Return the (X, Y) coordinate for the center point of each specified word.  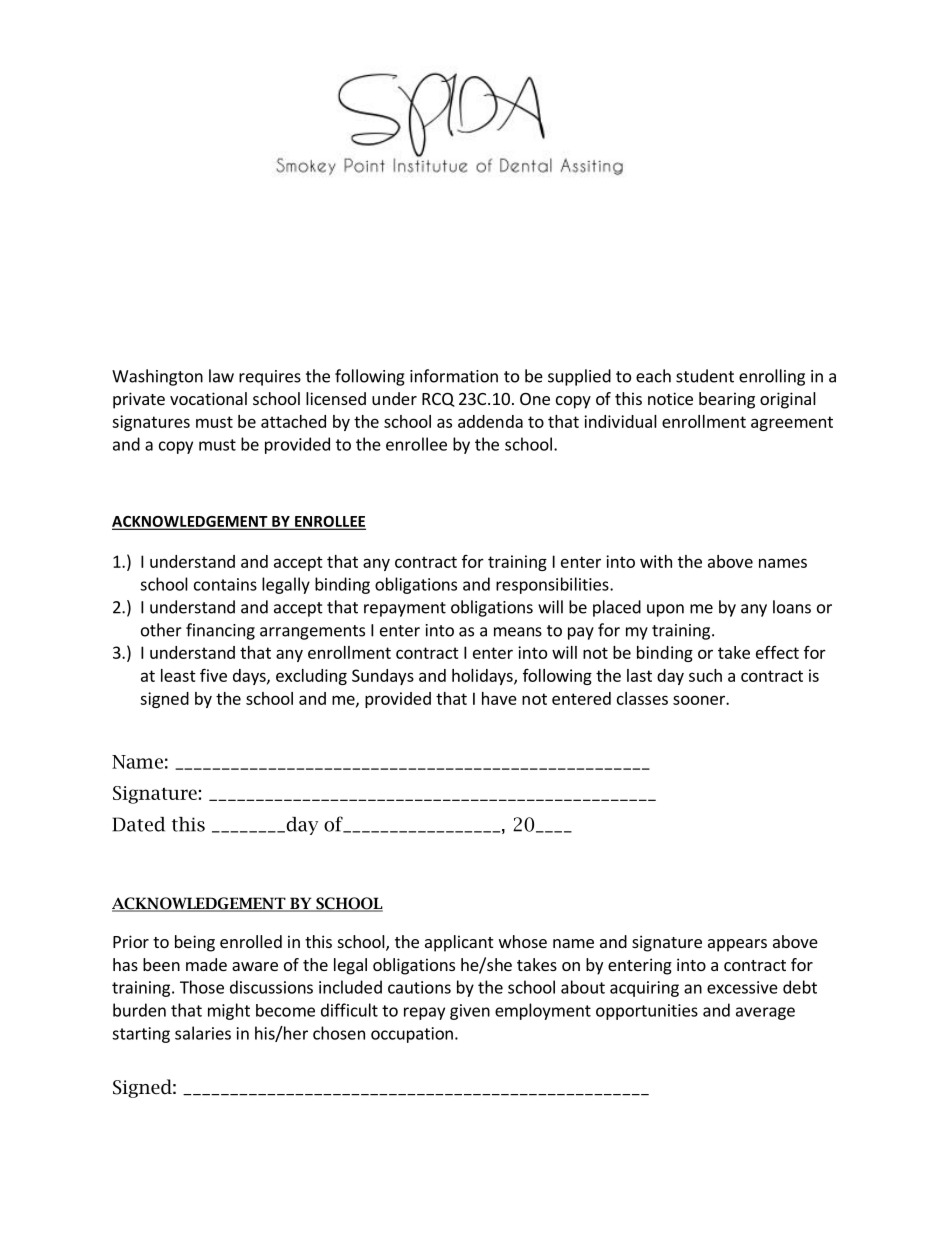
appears (737, 945)
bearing (727, 400)
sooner (700, 700)
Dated (138, 824)
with (656, 561)
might (229, 1011)
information (454, 376)
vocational (208, 398)
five (213, 675)
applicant (459, 943)
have (499, 698)
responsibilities (553, 585)
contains (225, 584)
